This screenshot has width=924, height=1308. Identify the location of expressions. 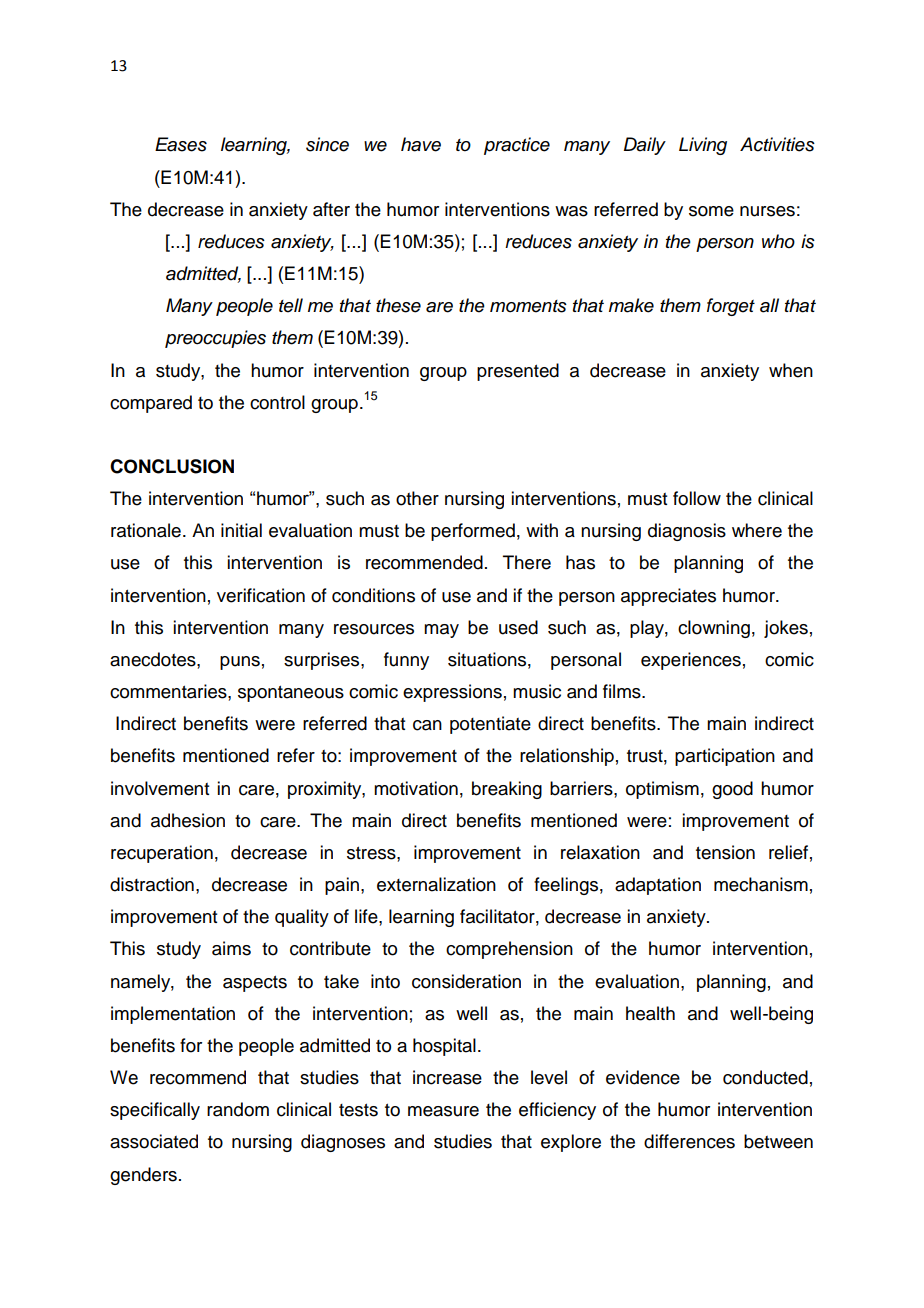
(452, 693).
